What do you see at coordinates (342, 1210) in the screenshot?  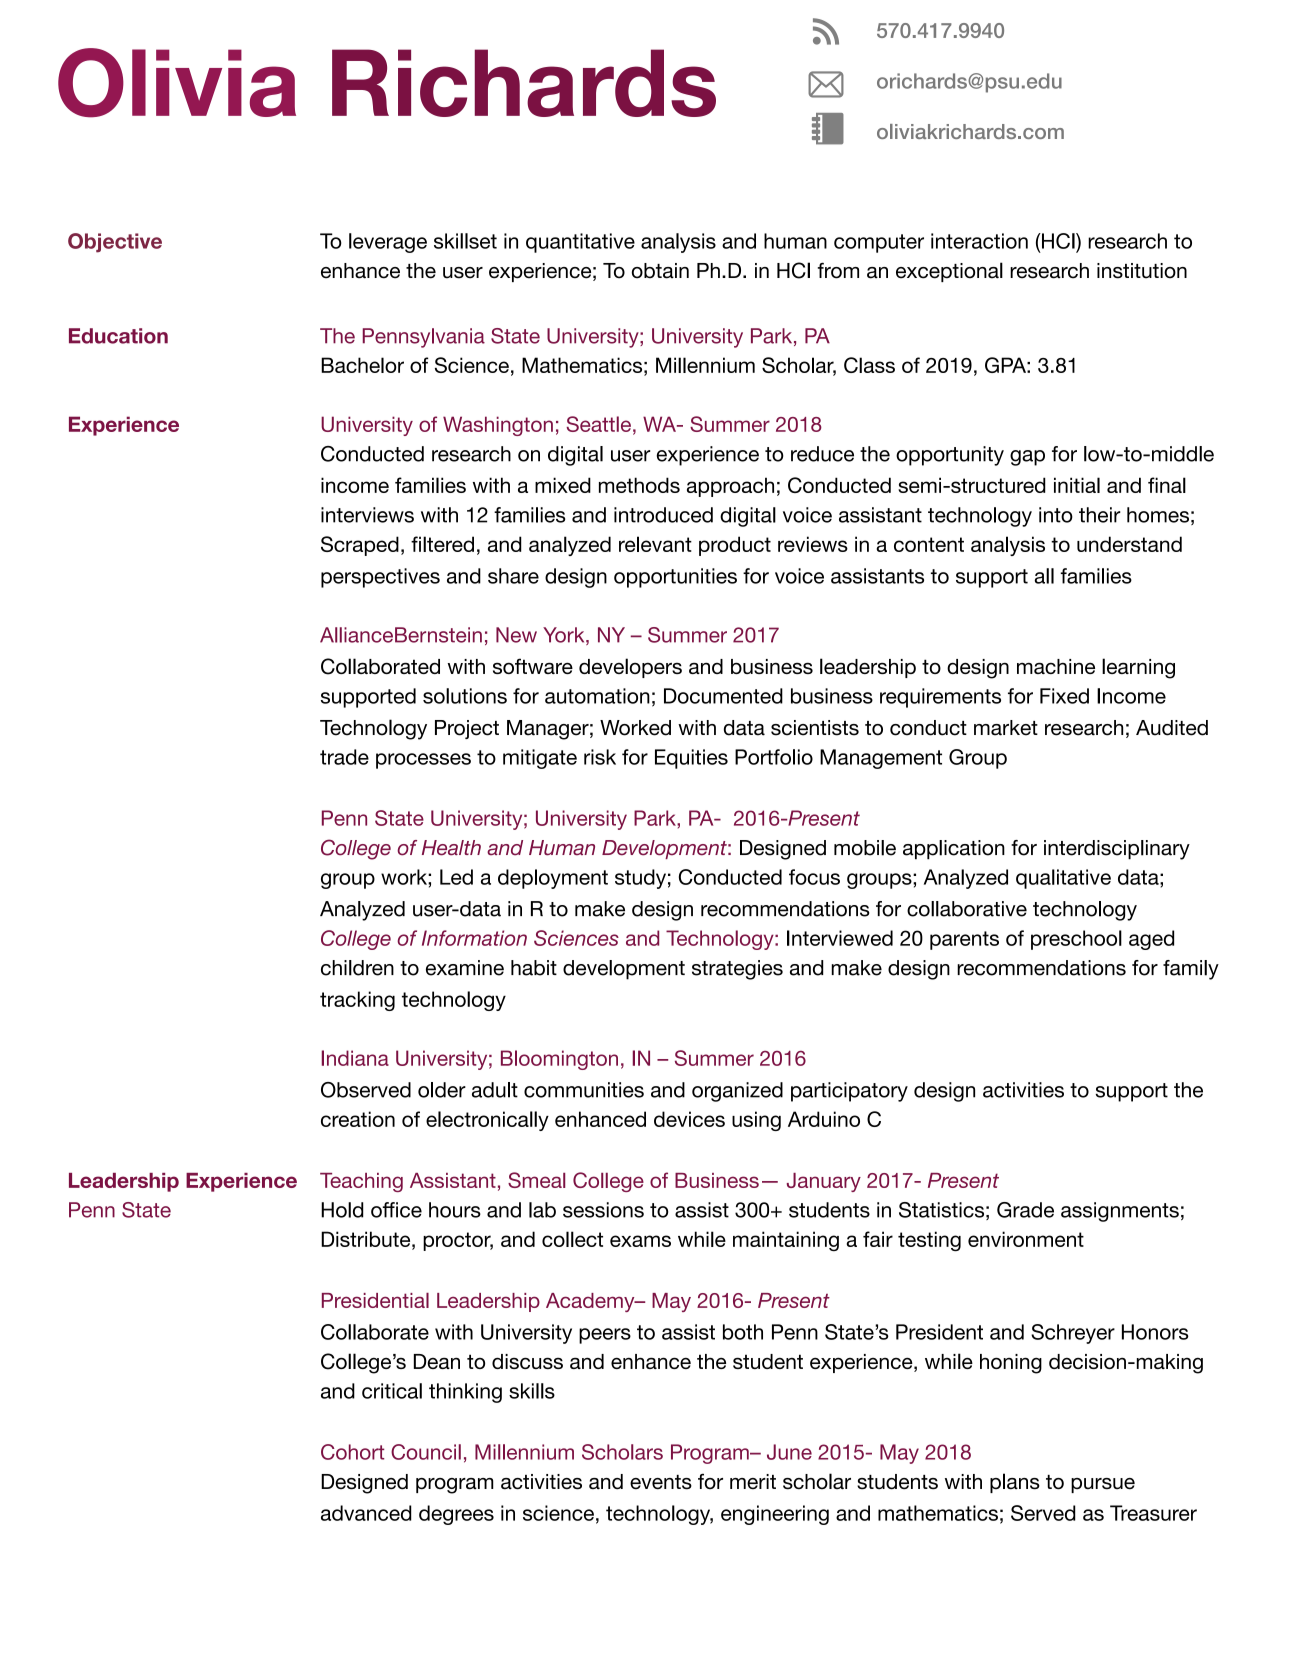 I see `Hold` at bounding box center [342, 1210].
